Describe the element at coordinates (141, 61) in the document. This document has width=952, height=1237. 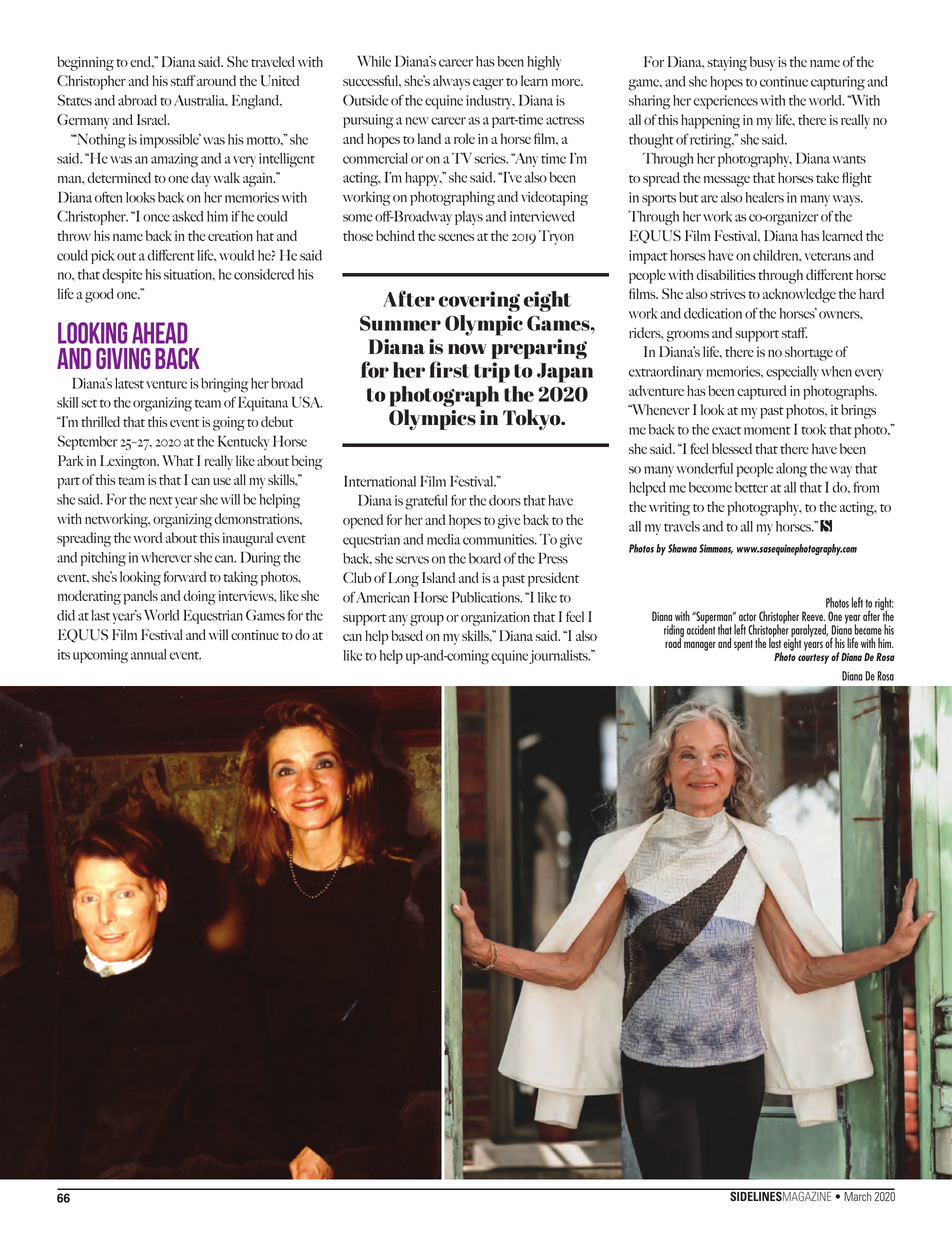
I see `end` at that location.
